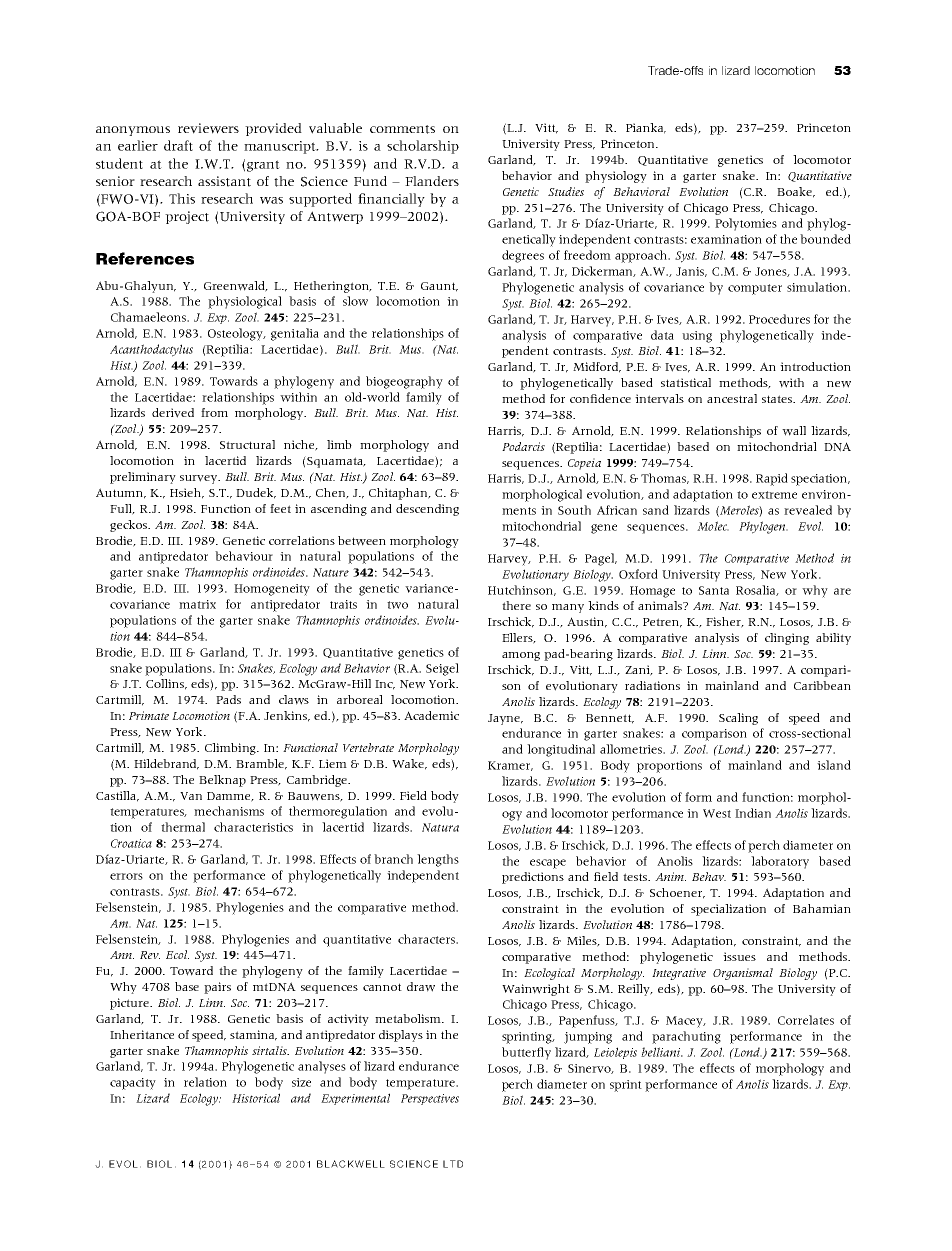 This page has width=952, height=1251. Describe the element at coordinates (739, 956) in the page. I see `issues` at that location.
